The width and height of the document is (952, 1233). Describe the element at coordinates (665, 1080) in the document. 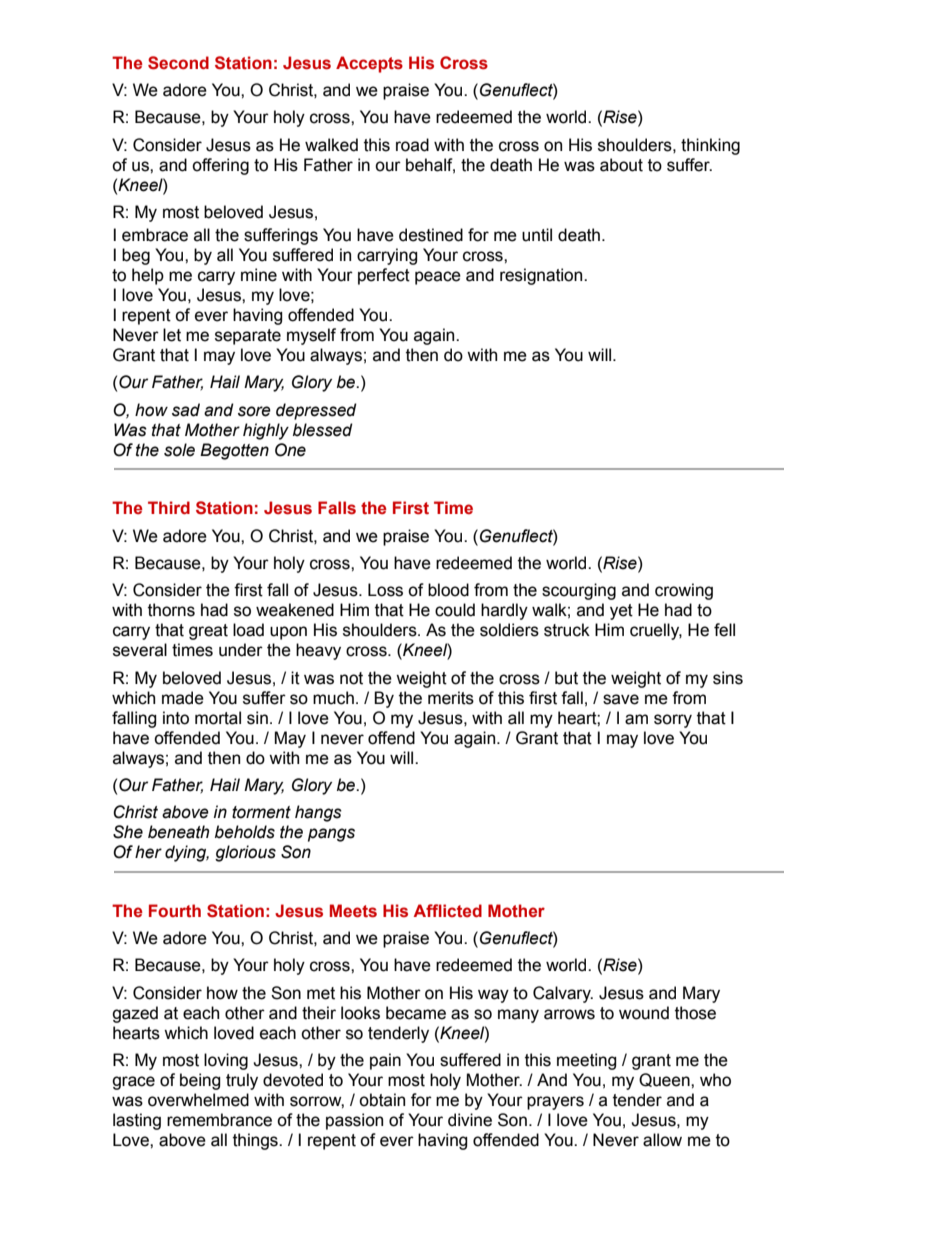

I see `Queen` at that location.
